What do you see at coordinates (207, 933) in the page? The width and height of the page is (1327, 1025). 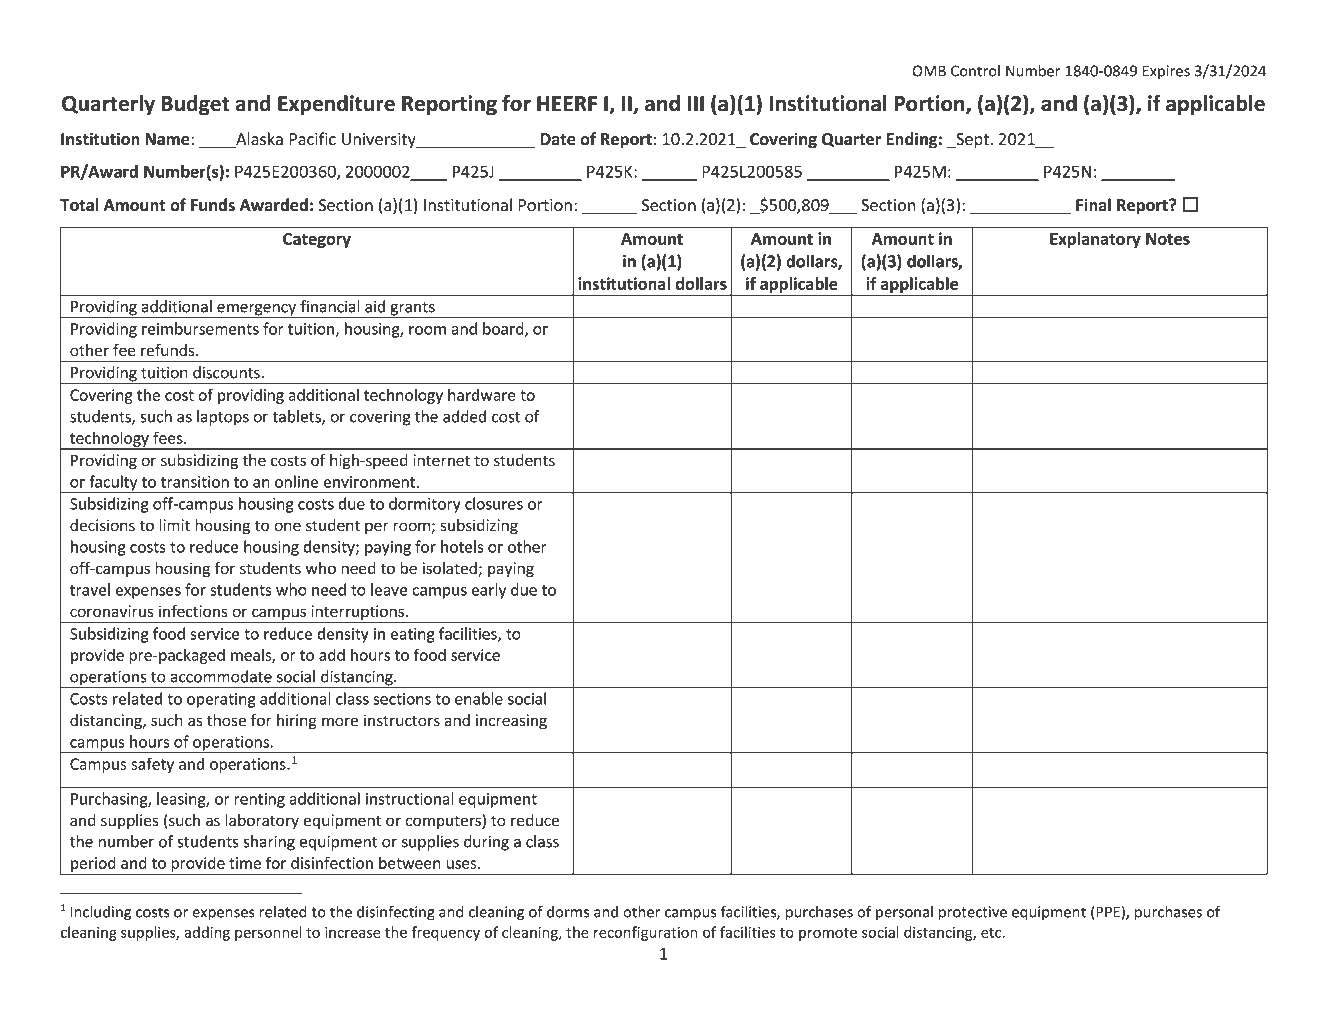 I see `adding` at bounding box center [207, 933].
